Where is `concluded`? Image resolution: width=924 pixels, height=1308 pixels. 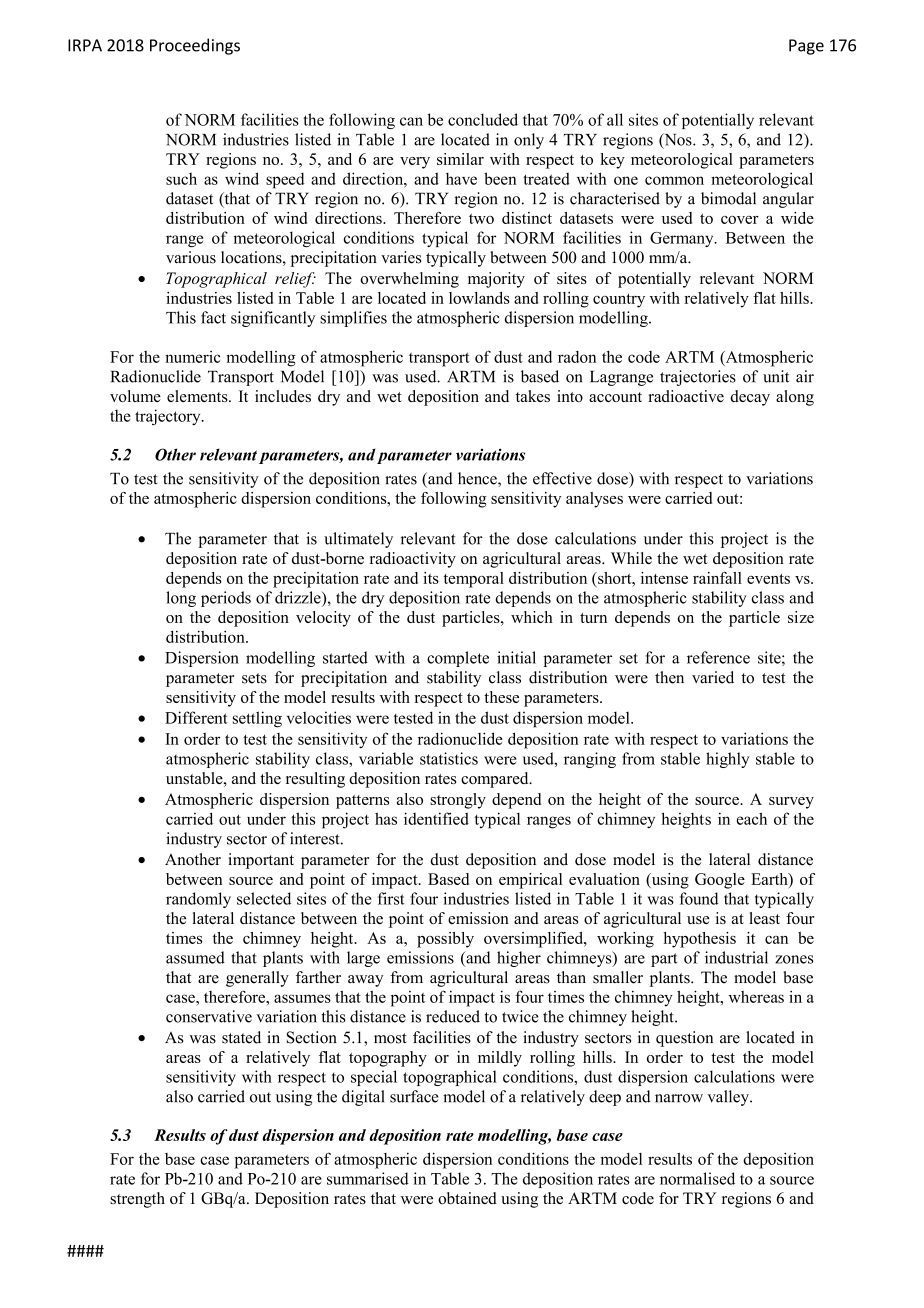
concluded is located at coordinates (483, 119).
